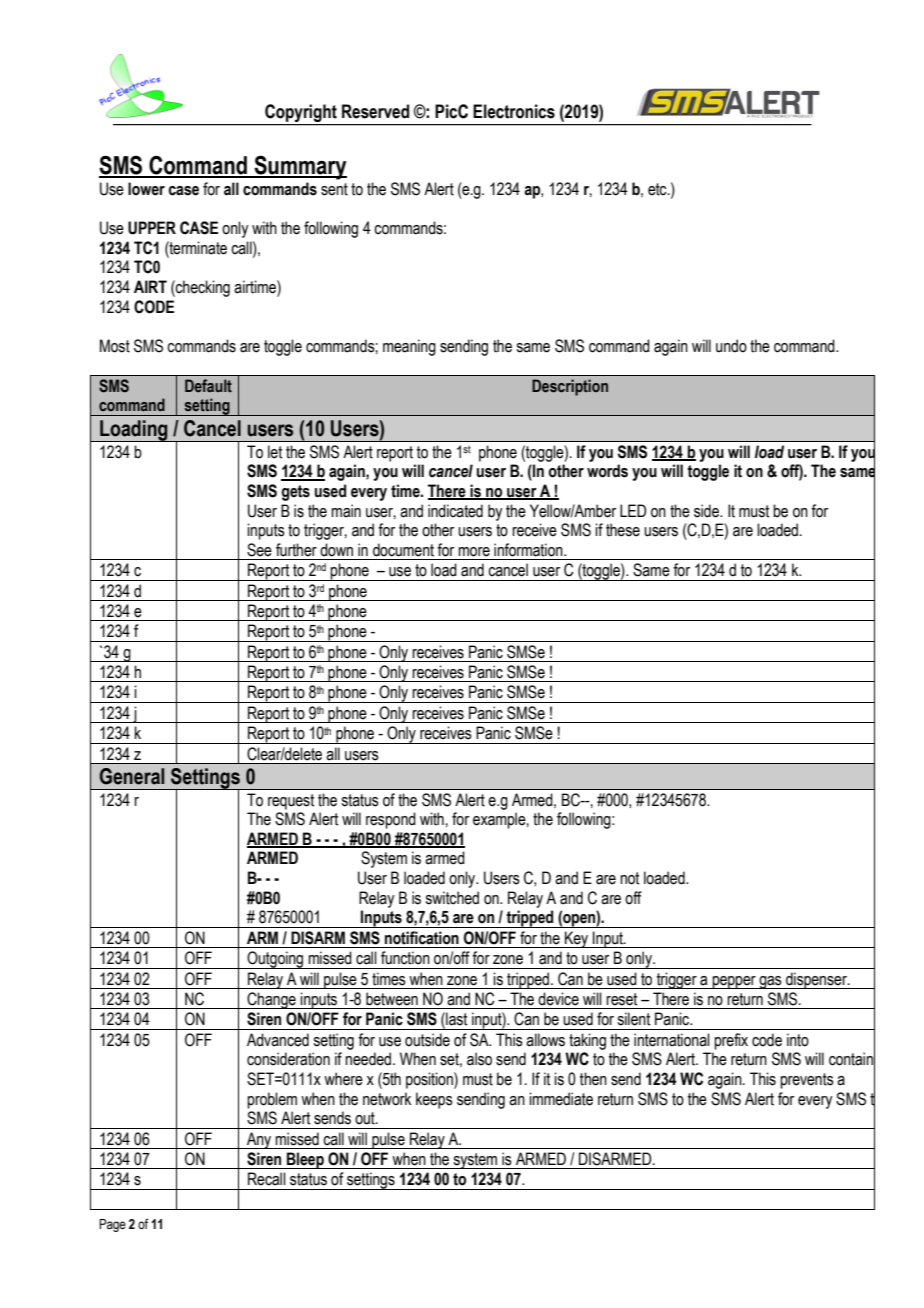 The image size is (924, 1308). Describe the element at coordinates (514, 111) in the image. I see `Electronics` at that location.
